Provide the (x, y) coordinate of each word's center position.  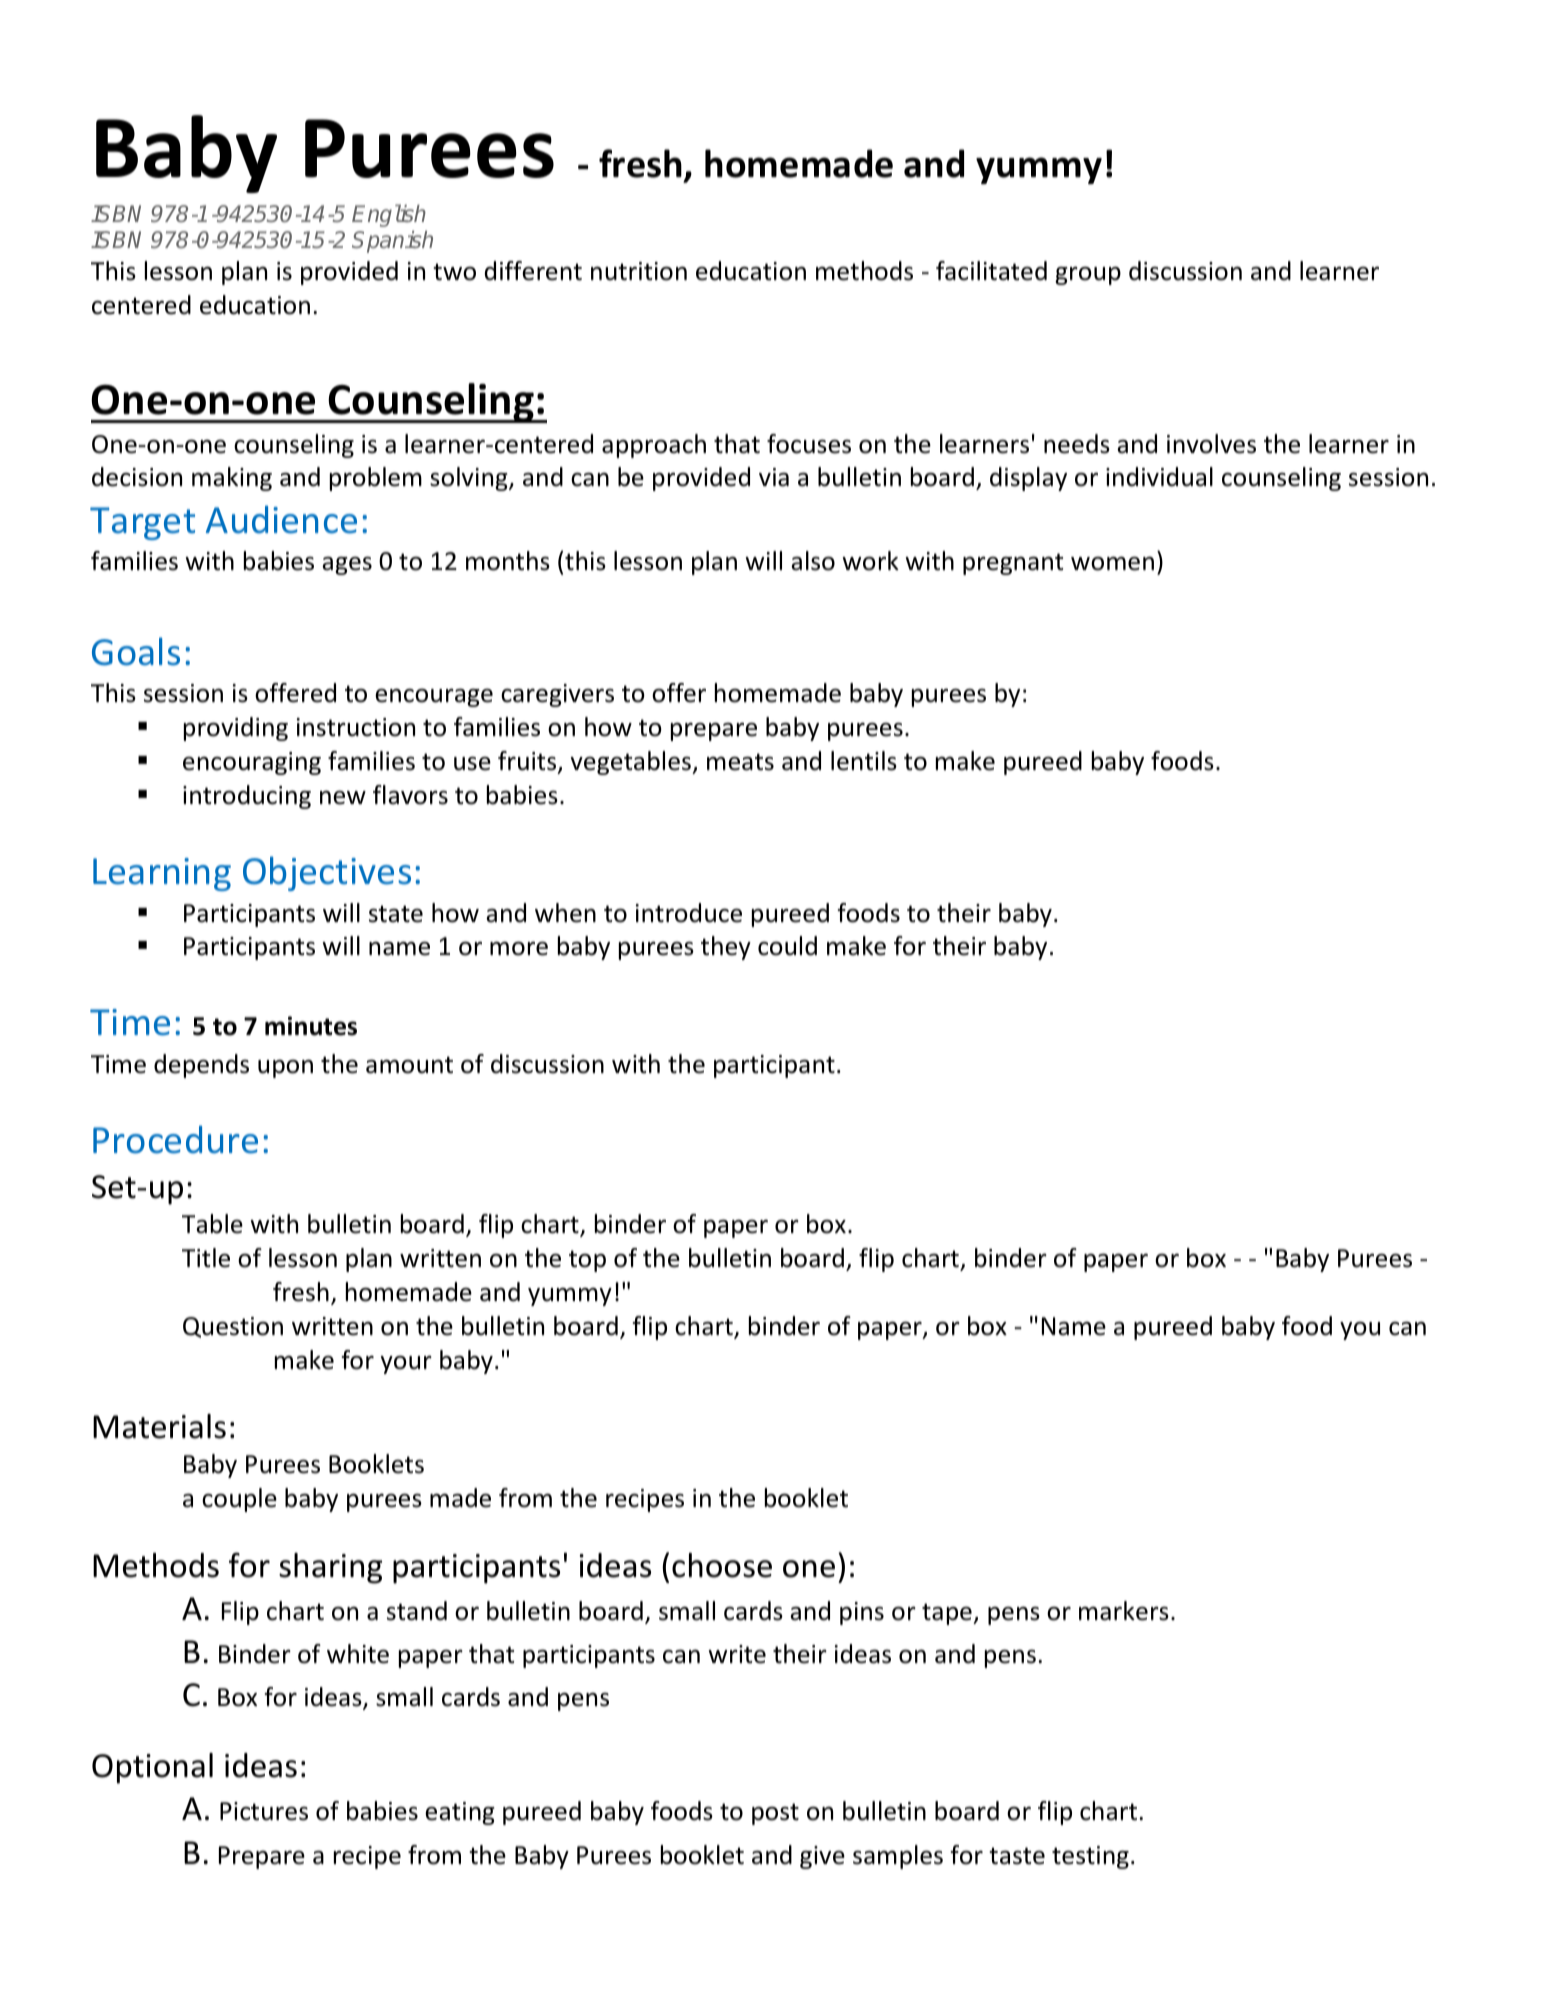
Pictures (264, 1811)
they (726, 948)
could (787, 946)
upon (285, 1069)
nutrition (639, 271)
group (1088, 275)
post (775, 1814)
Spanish (392, 242)
